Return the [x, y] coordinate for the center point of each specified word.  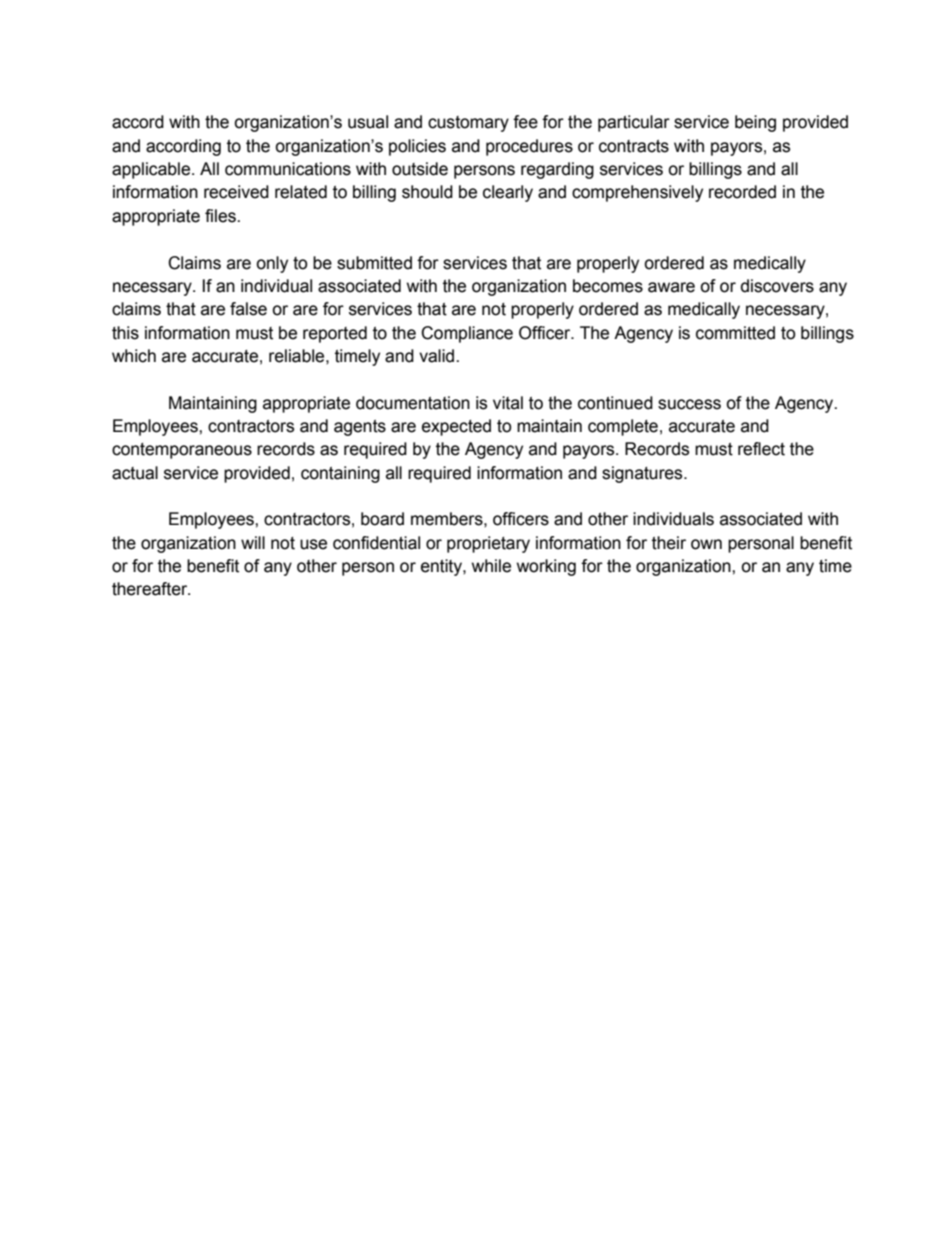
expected [456, 427]
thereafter [151, 589]
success [689, 404]
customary [468, 124]
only [272, 264]
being [755, 123]
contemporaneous [182, 451]
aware [671, 287]
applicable [152, 170]
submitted [374, 263]
